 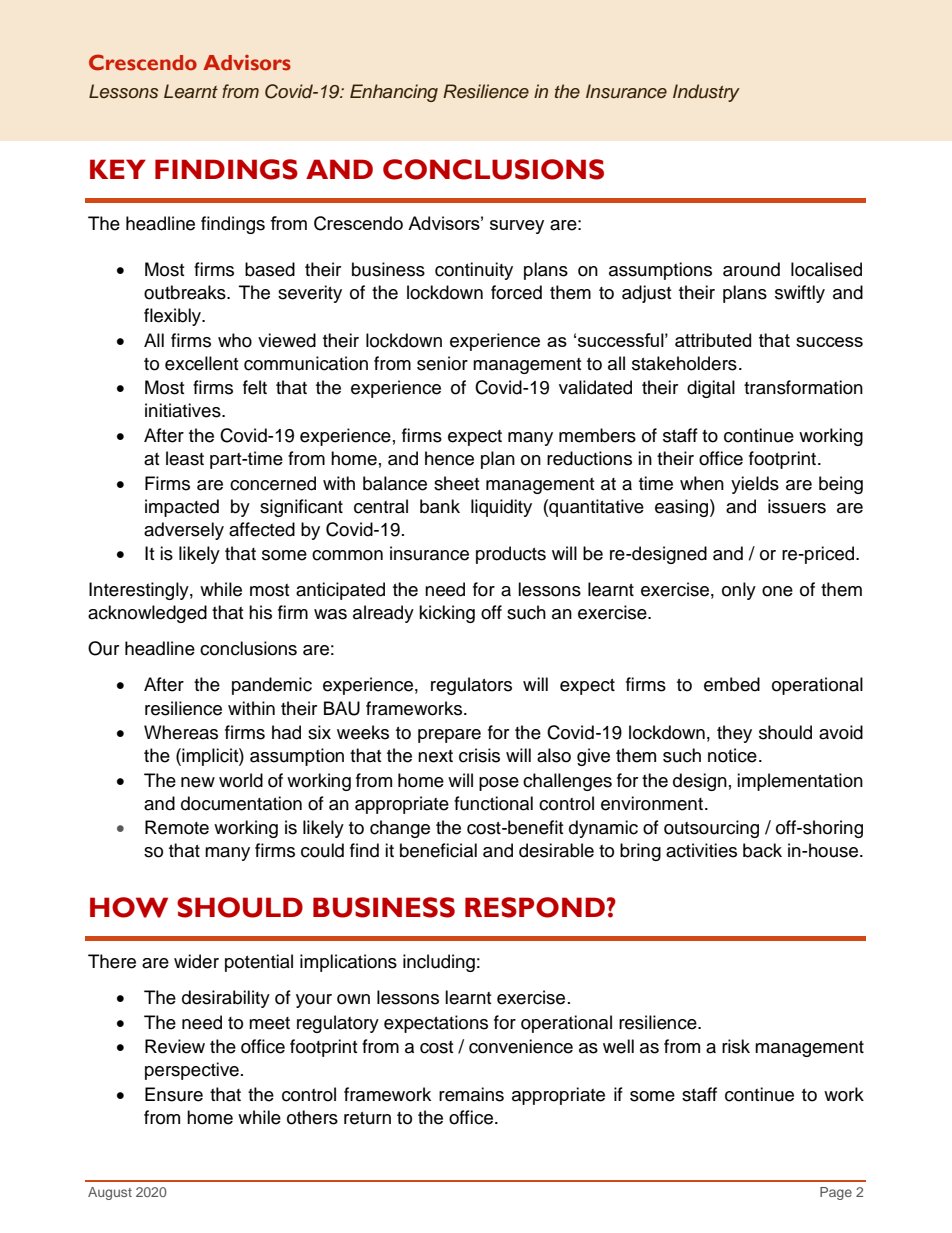 What do you see at coordinates (836, 1193) in the image?
I see `Page` at bounding box center [836, 1193].
